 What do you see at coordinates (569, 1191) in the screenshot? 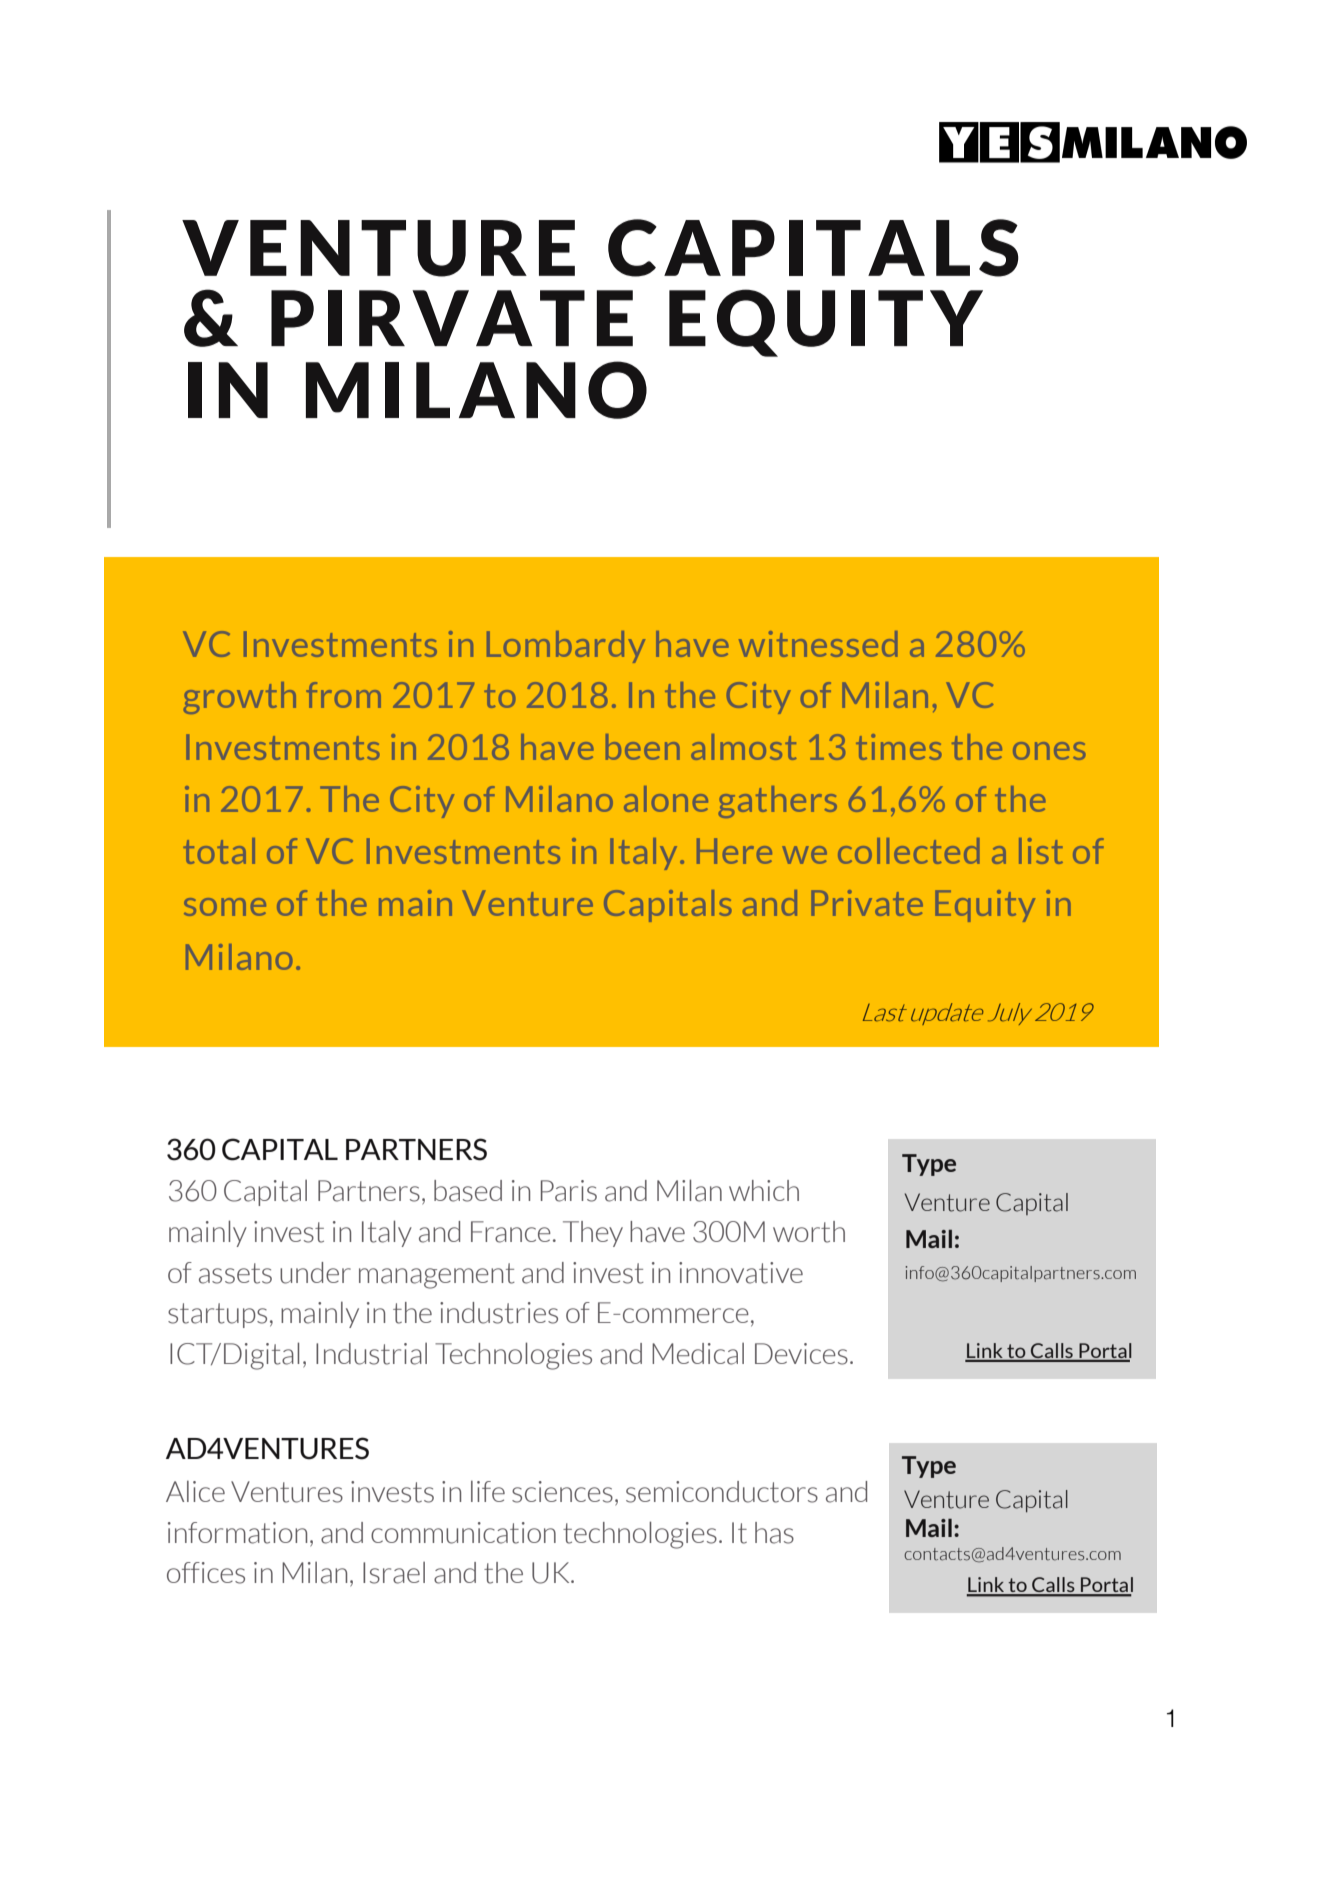
I see `Paris` at bounding box center [569, 1191].
